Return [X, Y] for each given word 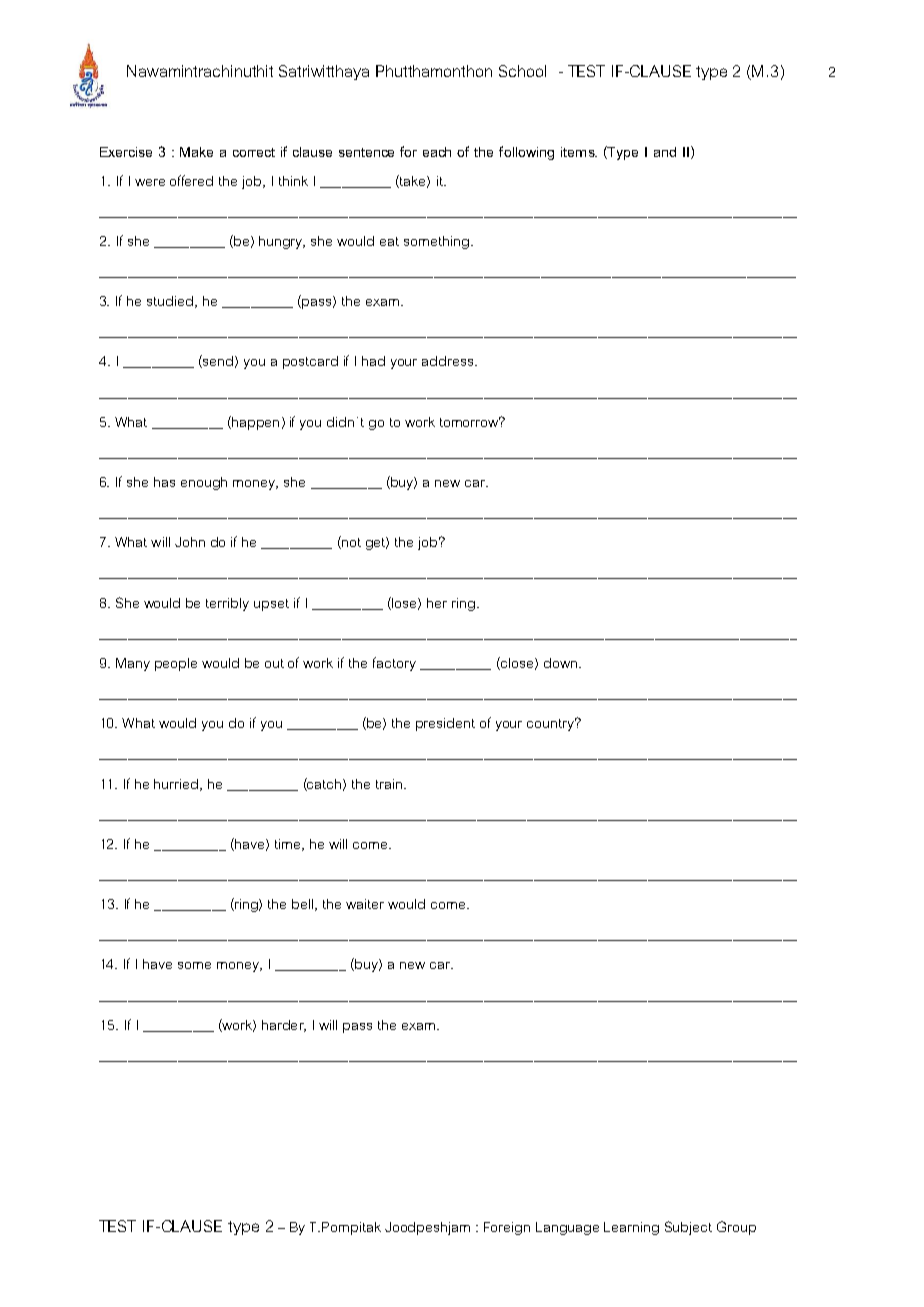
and [665, 152]
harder [284, 1026]
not [350, 542]
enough [204, 483]
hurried [177, 785]
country [552, 724]
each [437, 152]
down [560, 663]
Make [196, 152]
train [389, 784]
